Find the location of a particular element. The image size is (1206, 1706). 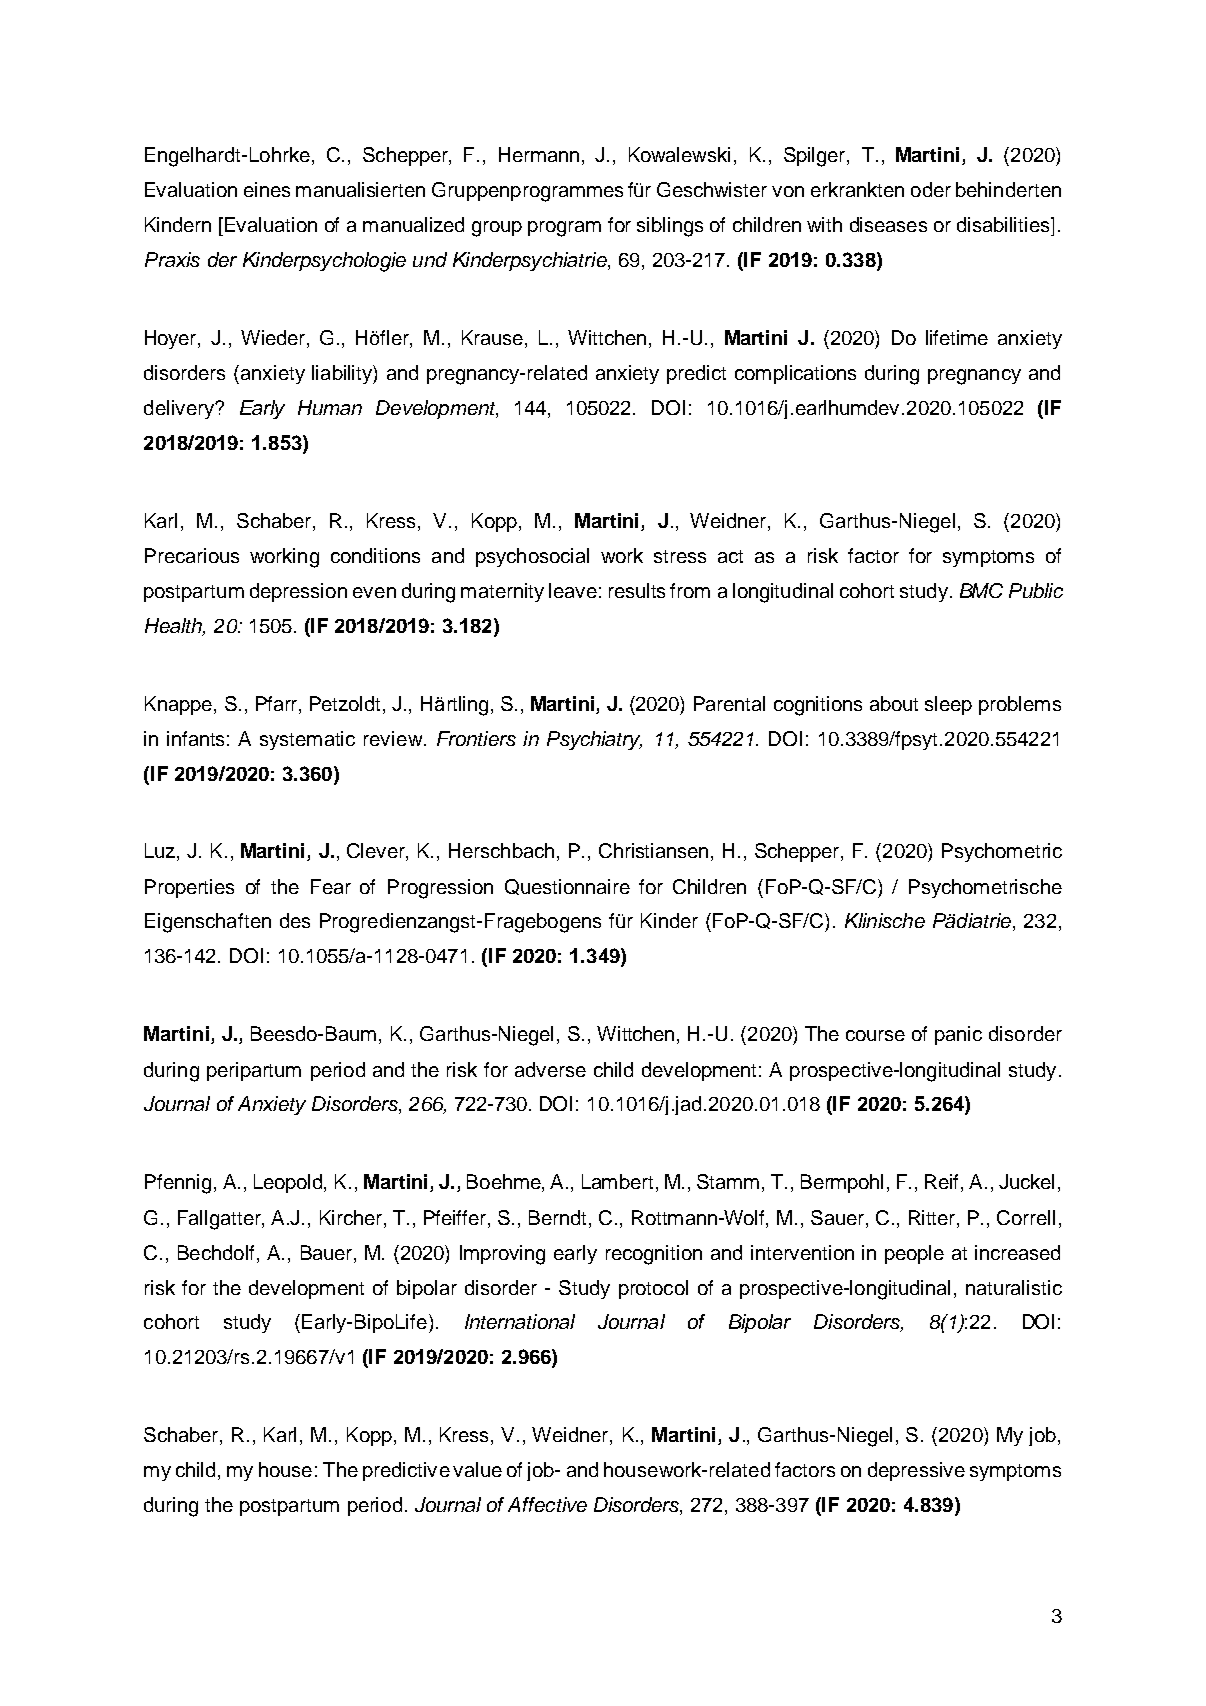

oder is located at coordinates (931, 189).
